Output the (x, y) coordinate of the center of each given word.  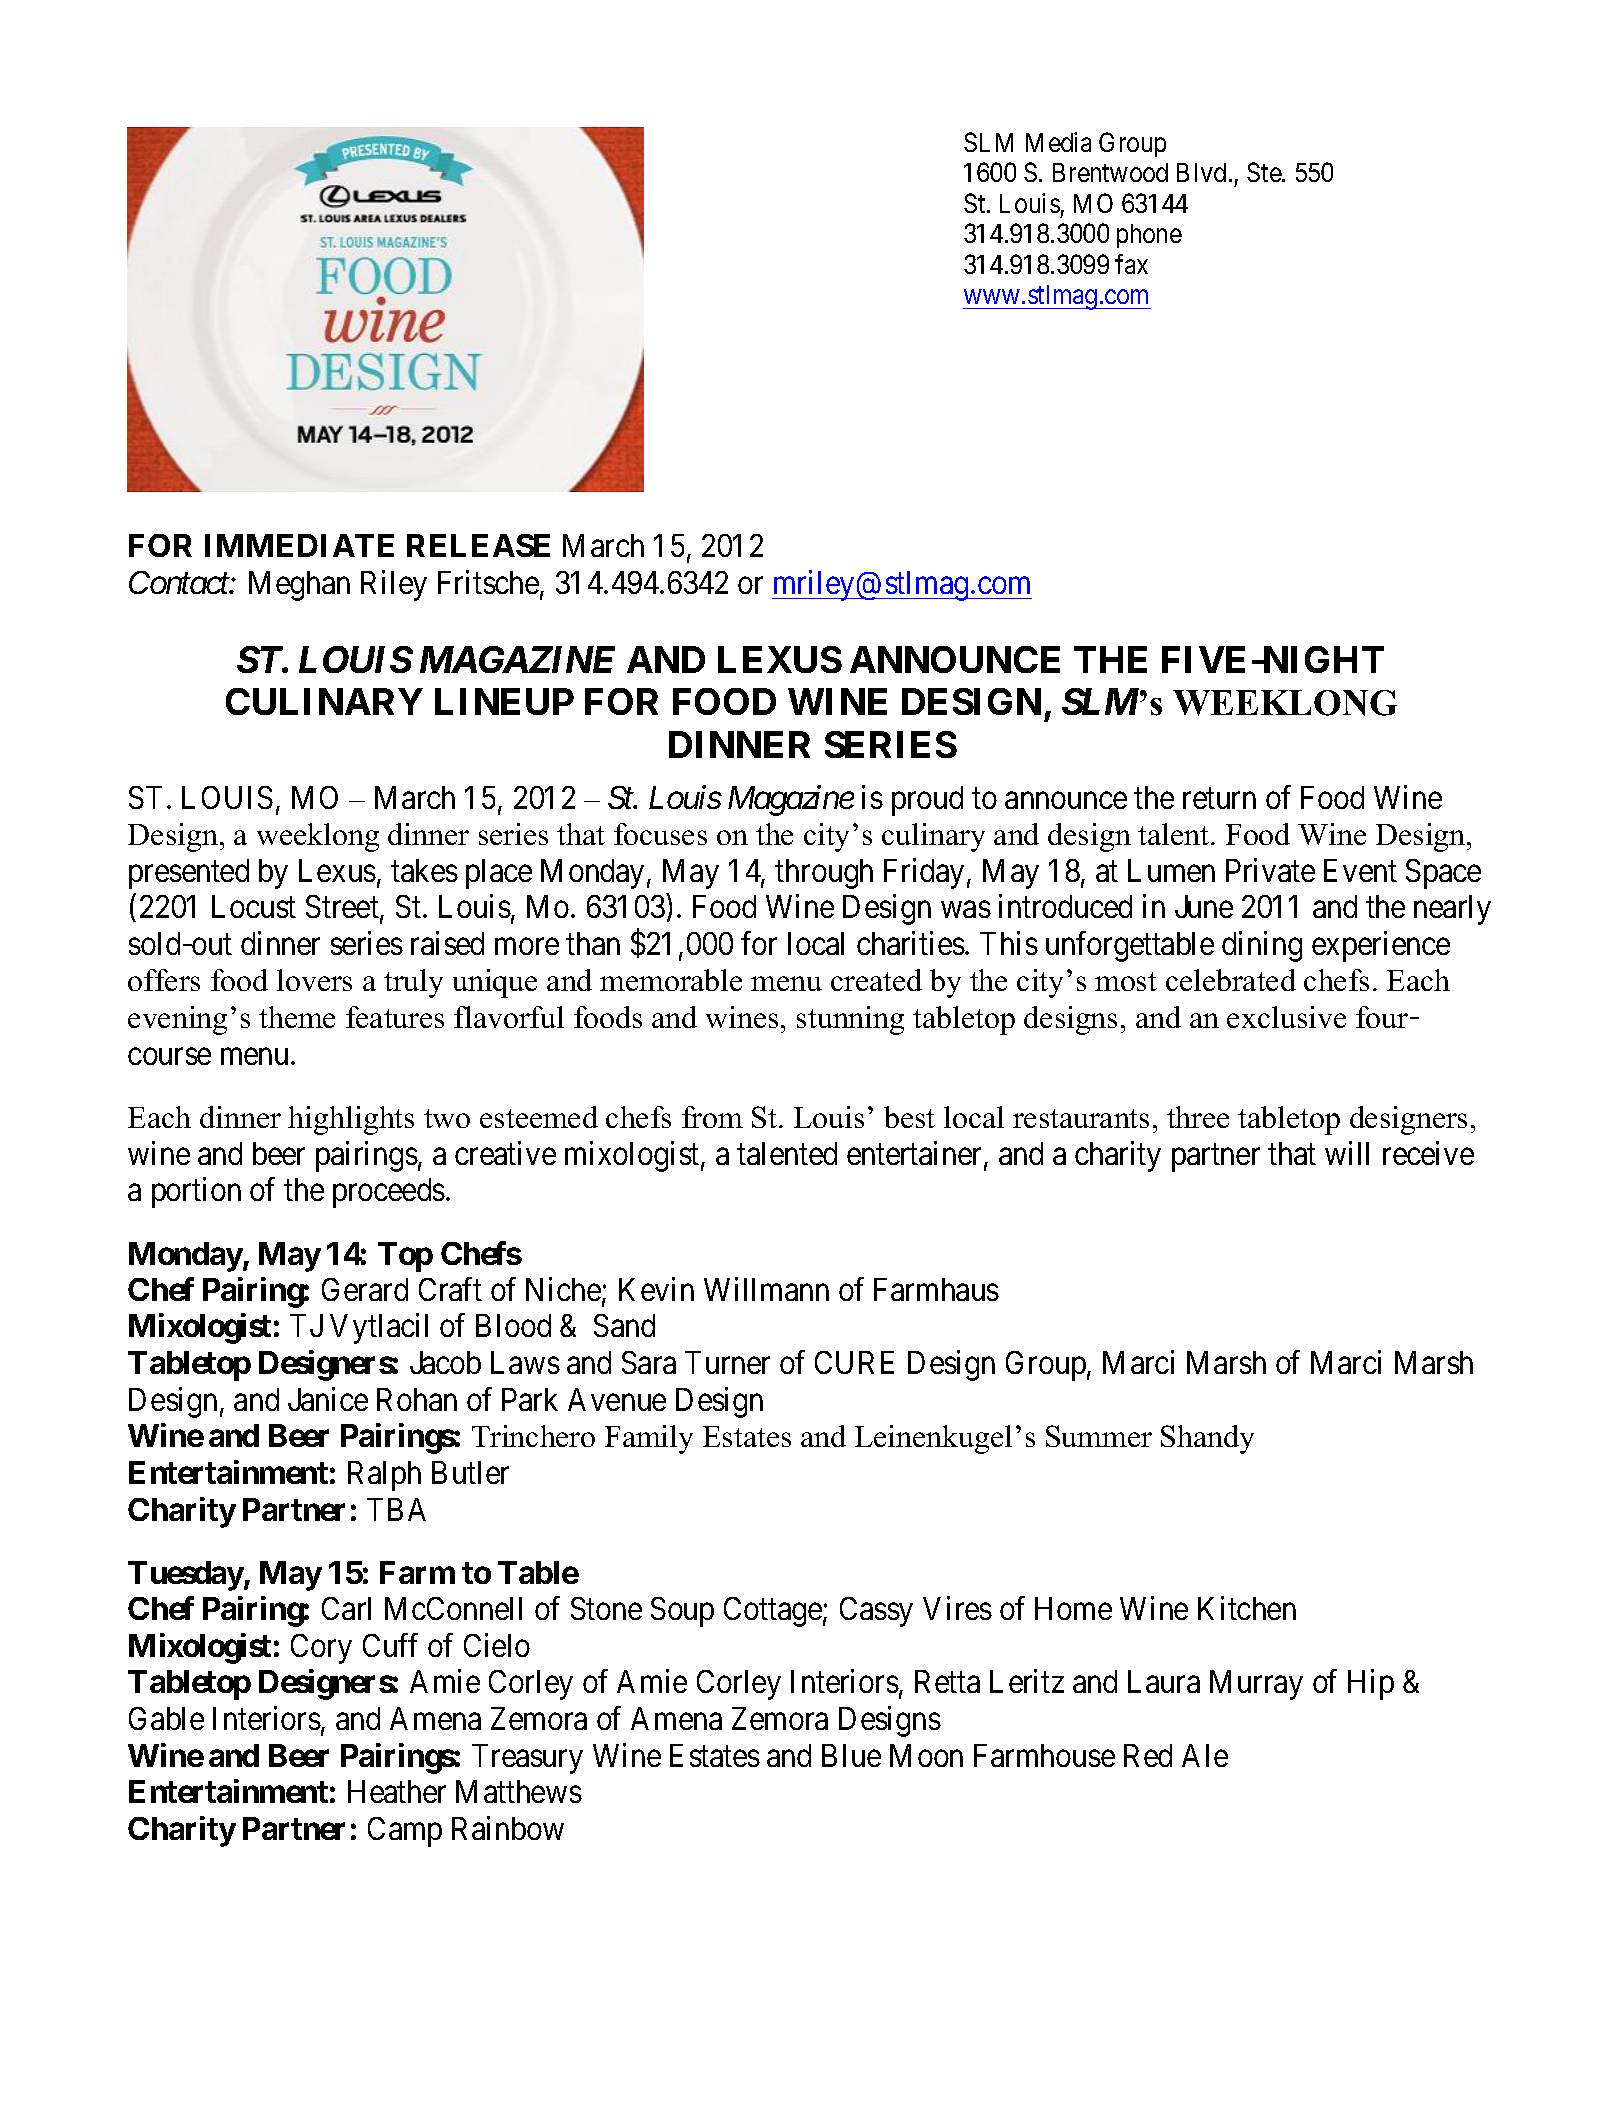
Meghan (299, 586)
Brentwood (1110, 172)
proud (927, 801)
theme (297, 1017)
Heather (397, 1791)
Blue (851, 1755)
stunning (850, 1020)
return (1219, 798)
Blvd (1201, 172)
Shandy (1207, 1439)
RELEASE (478, 545)
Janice (328, 1399)
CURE (854, 1362)
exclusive (1286, 1017)
